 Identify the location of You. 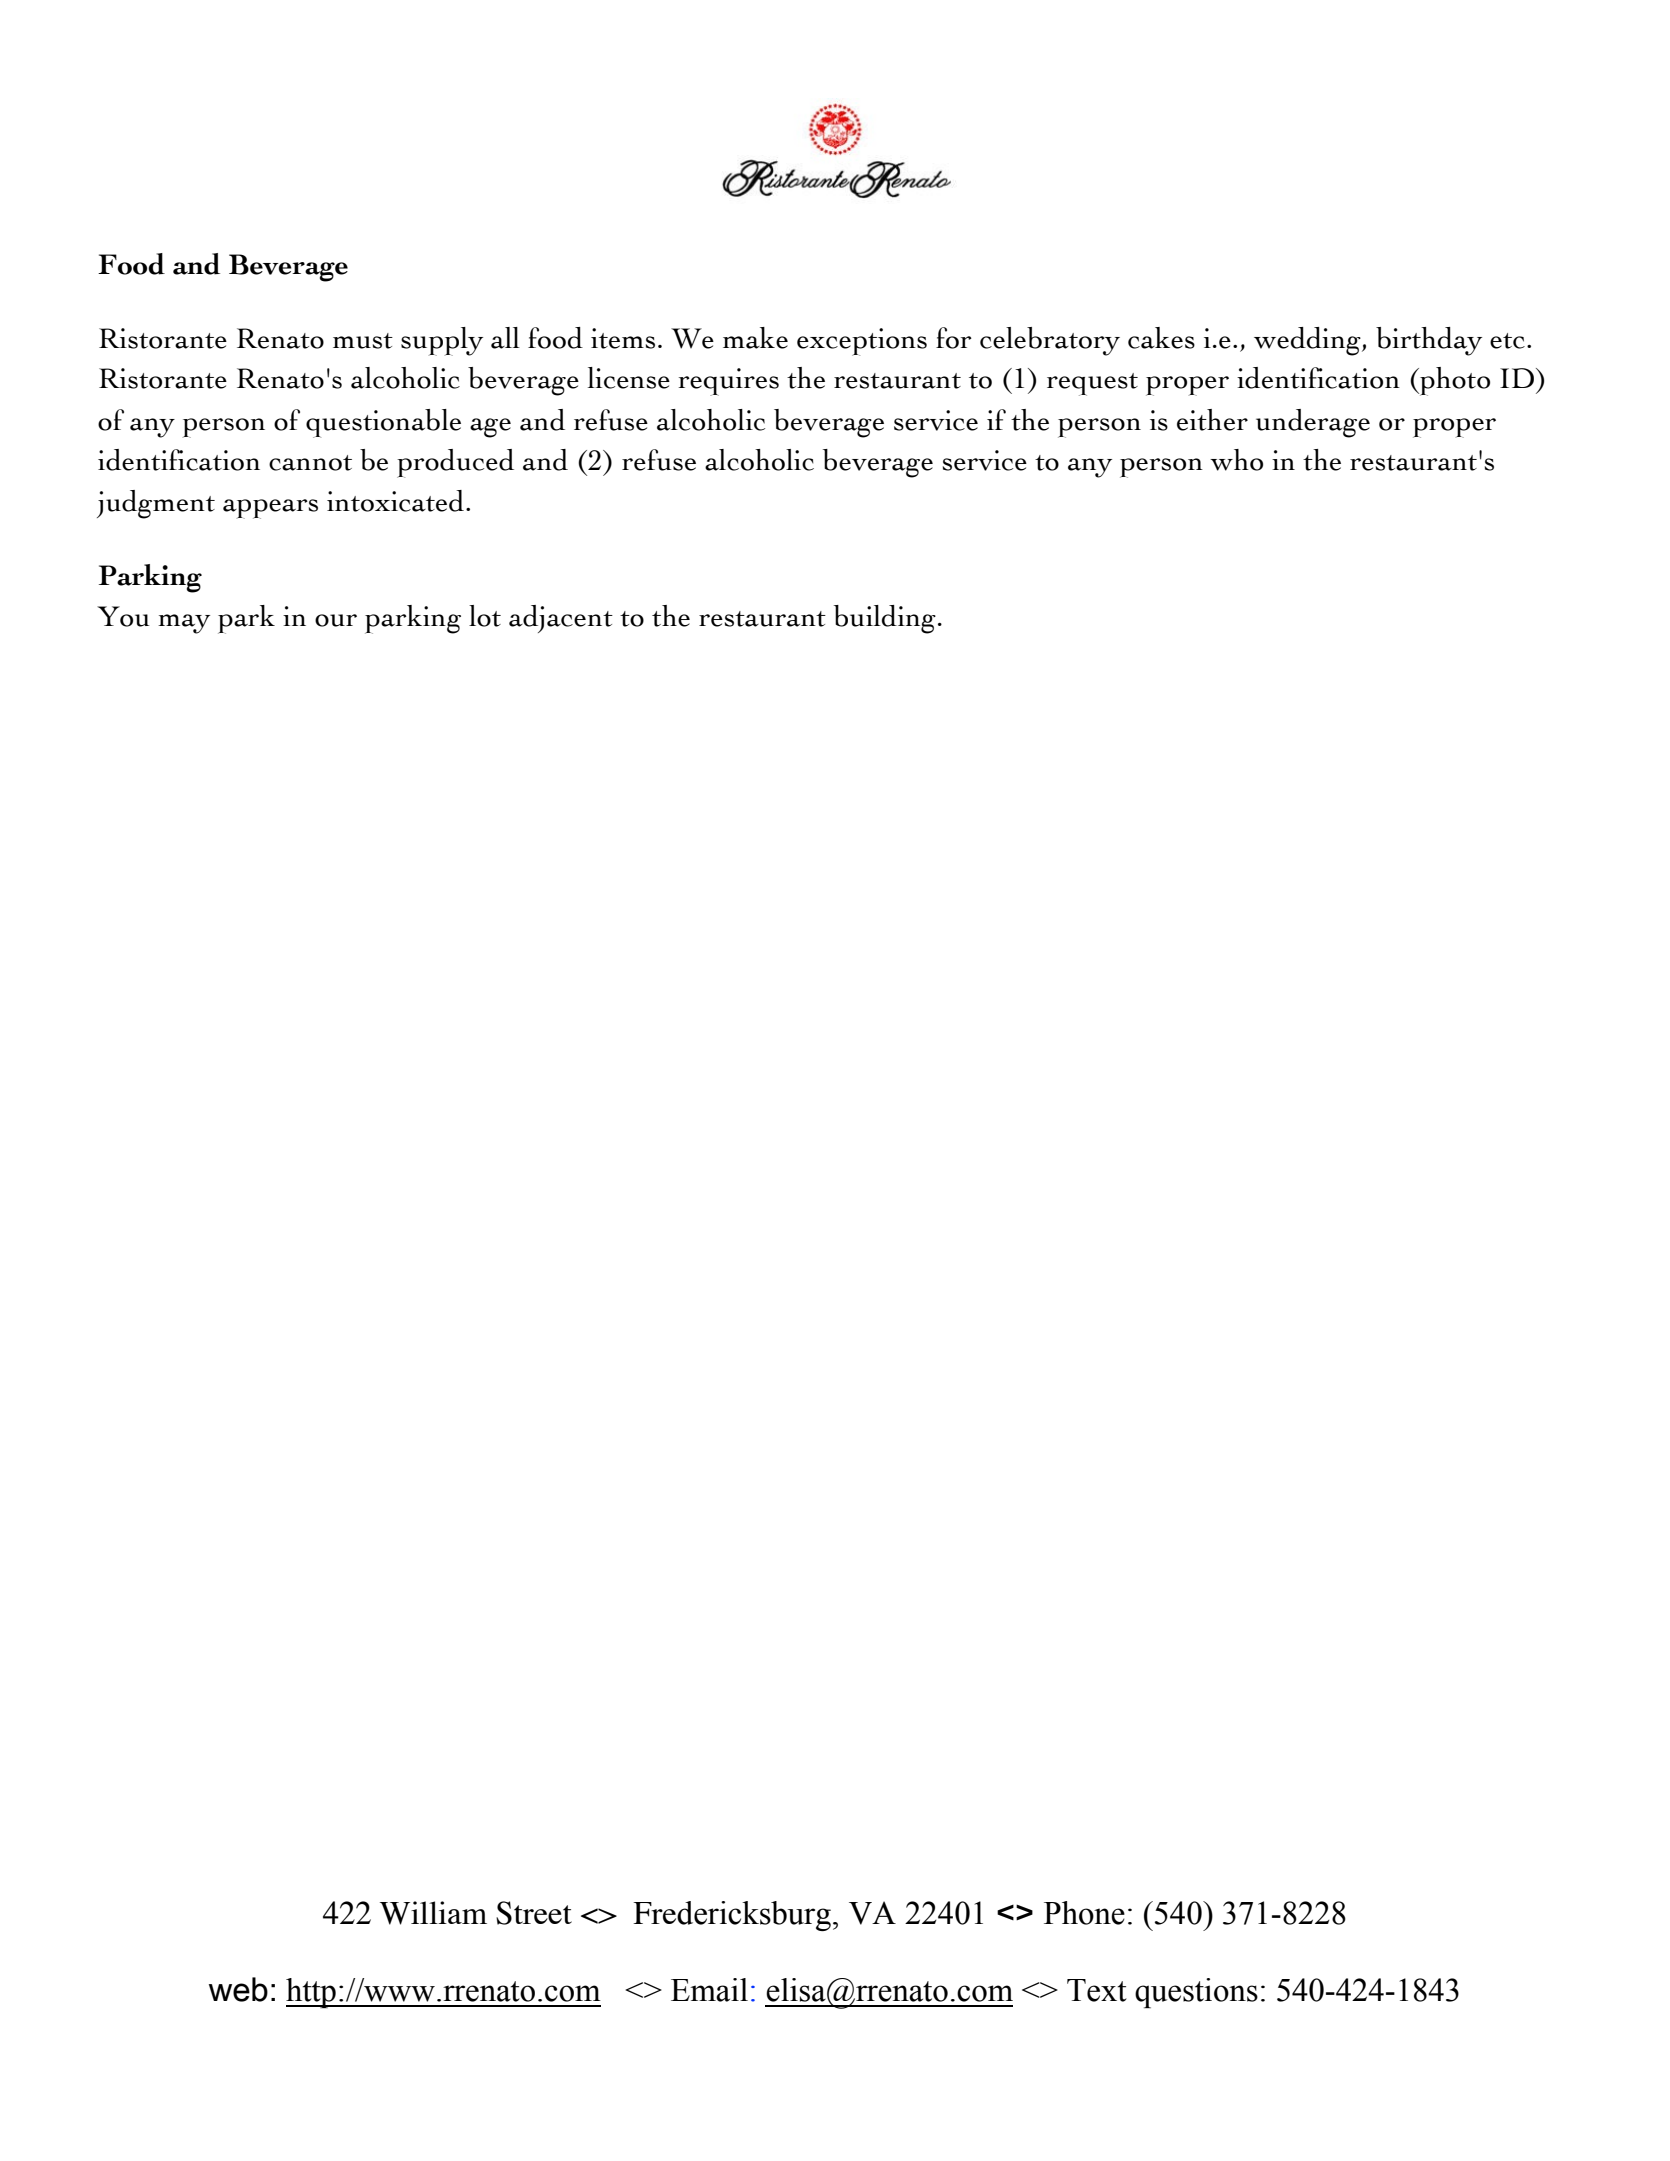
(123, 616).
